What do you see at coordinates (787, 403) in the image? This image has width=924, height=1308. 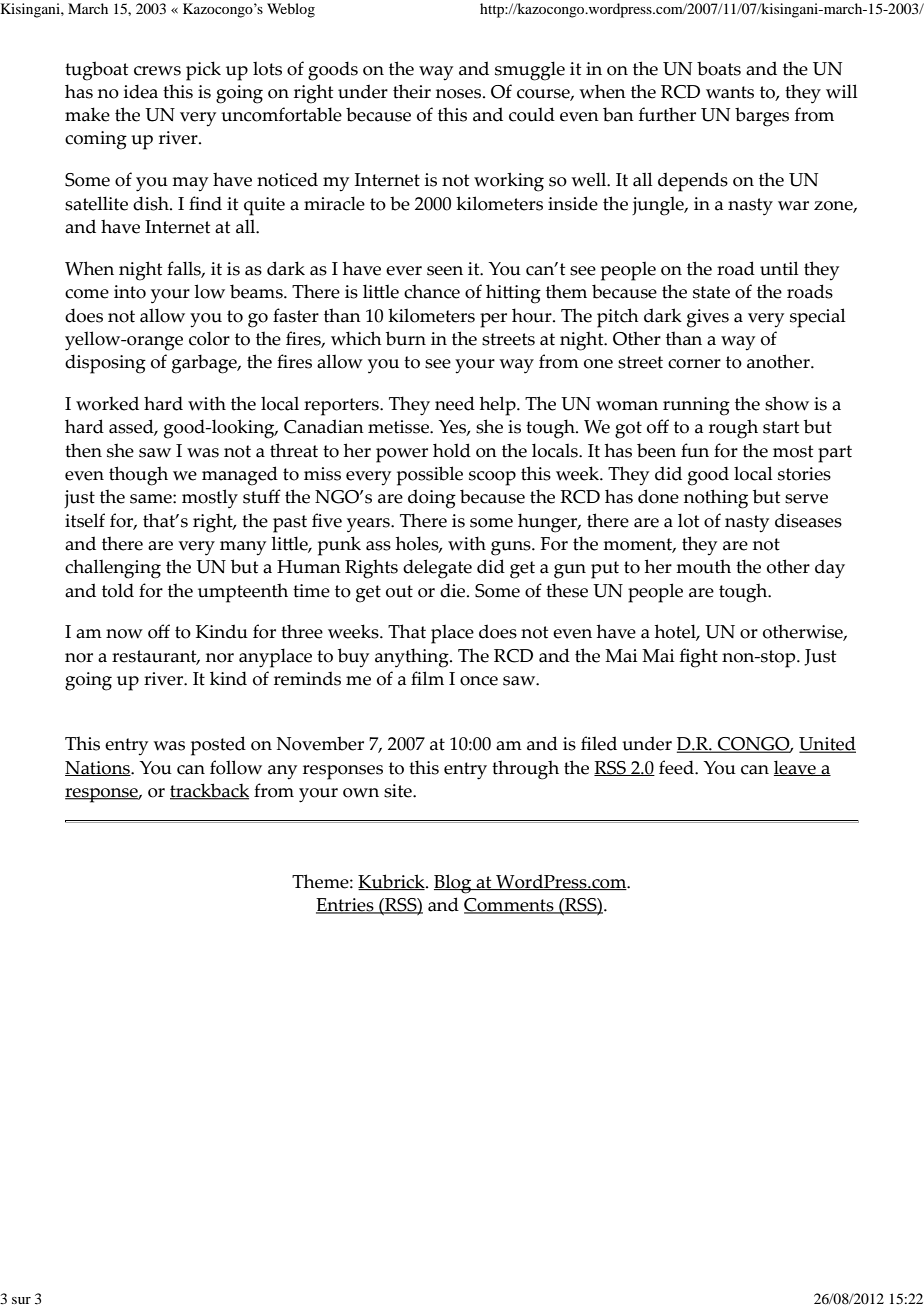 I see `show` at bounding box center [787, 403].
